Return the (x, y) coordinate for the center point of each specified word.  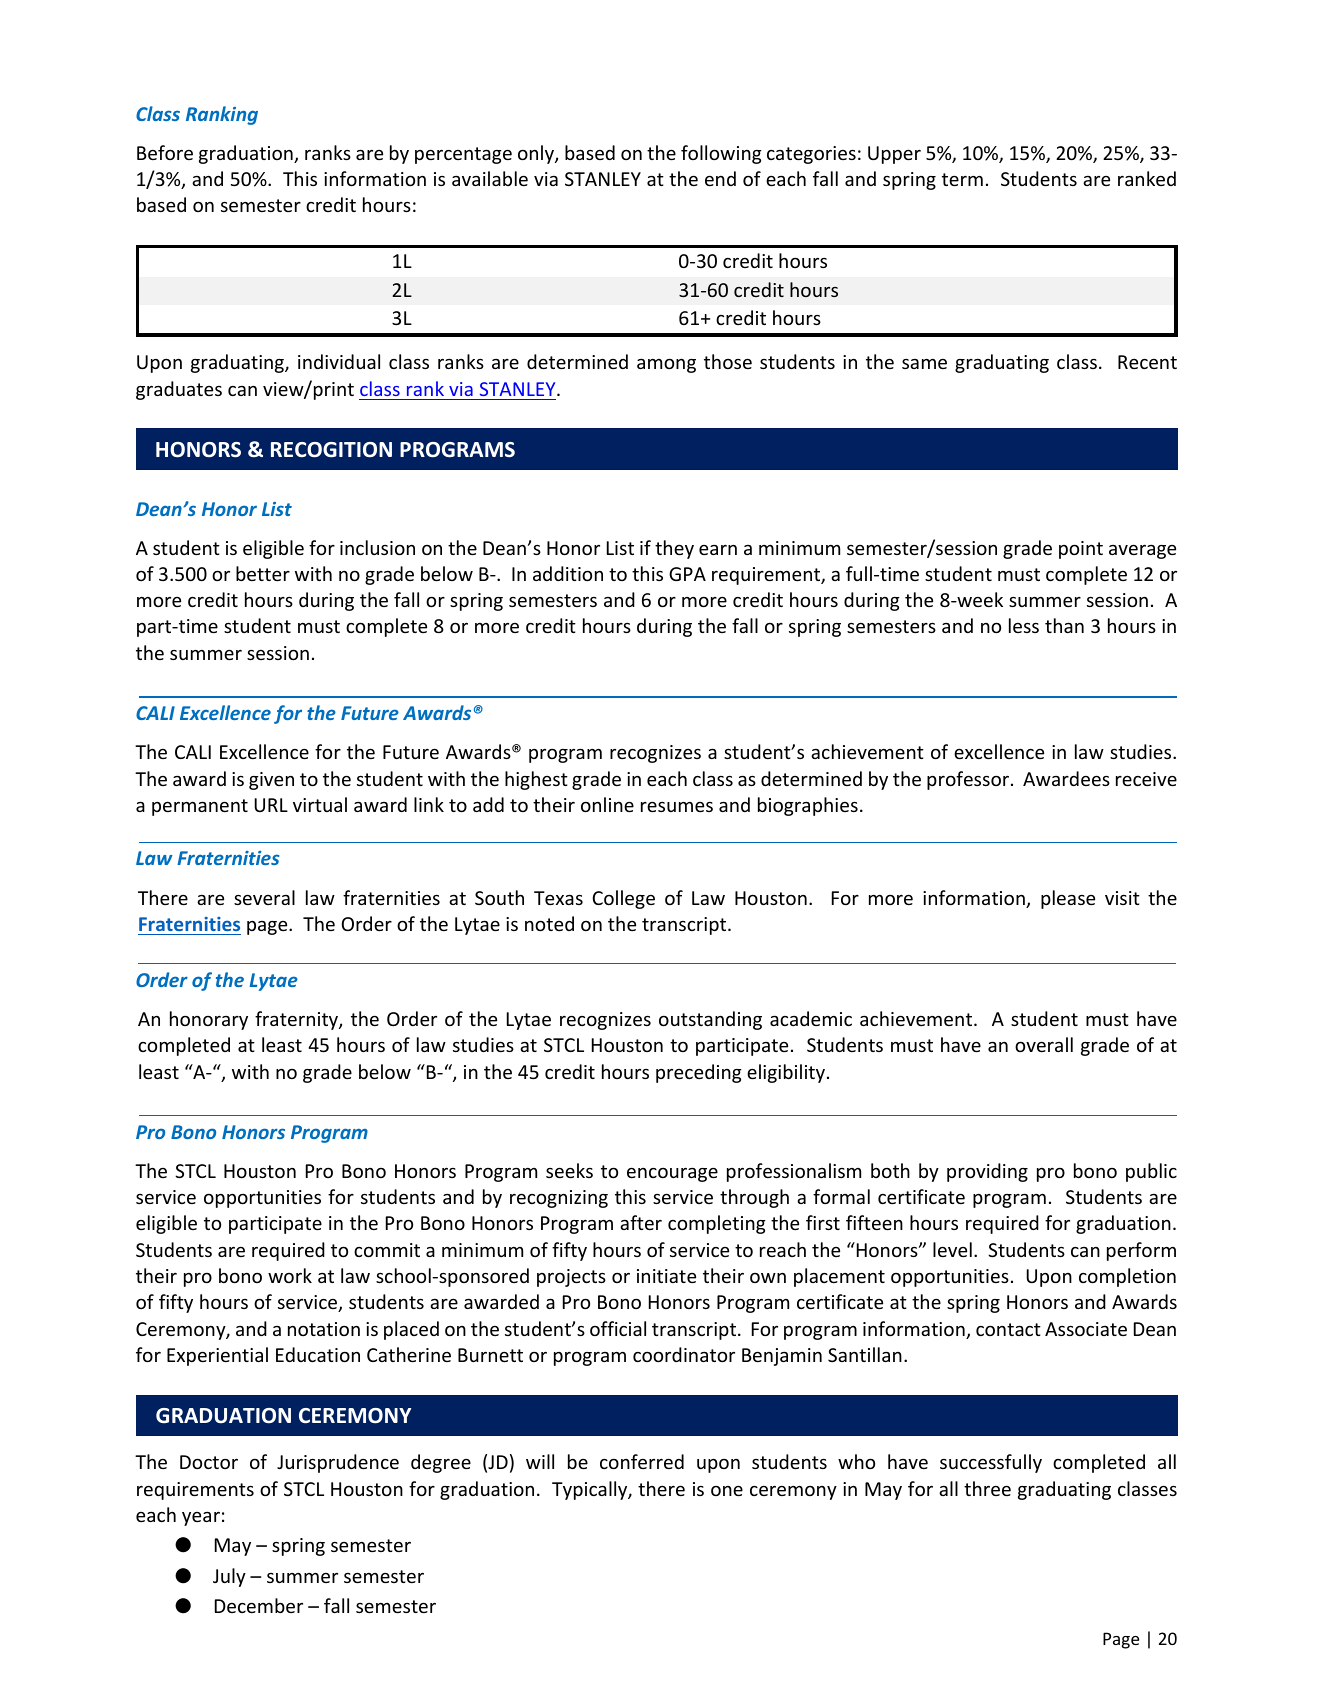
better (263, 573)
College (623, 899)
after (641, 1222)
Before (165, 152)
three (987, 1488)
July (229, 1577)
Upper (894, 155)
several (264, 897)
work (290, 1275)
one (727, 1491)
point (1081, 550)
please (1068, 899)
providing (987, 1172)
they (674, 549)
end (720, 178)
